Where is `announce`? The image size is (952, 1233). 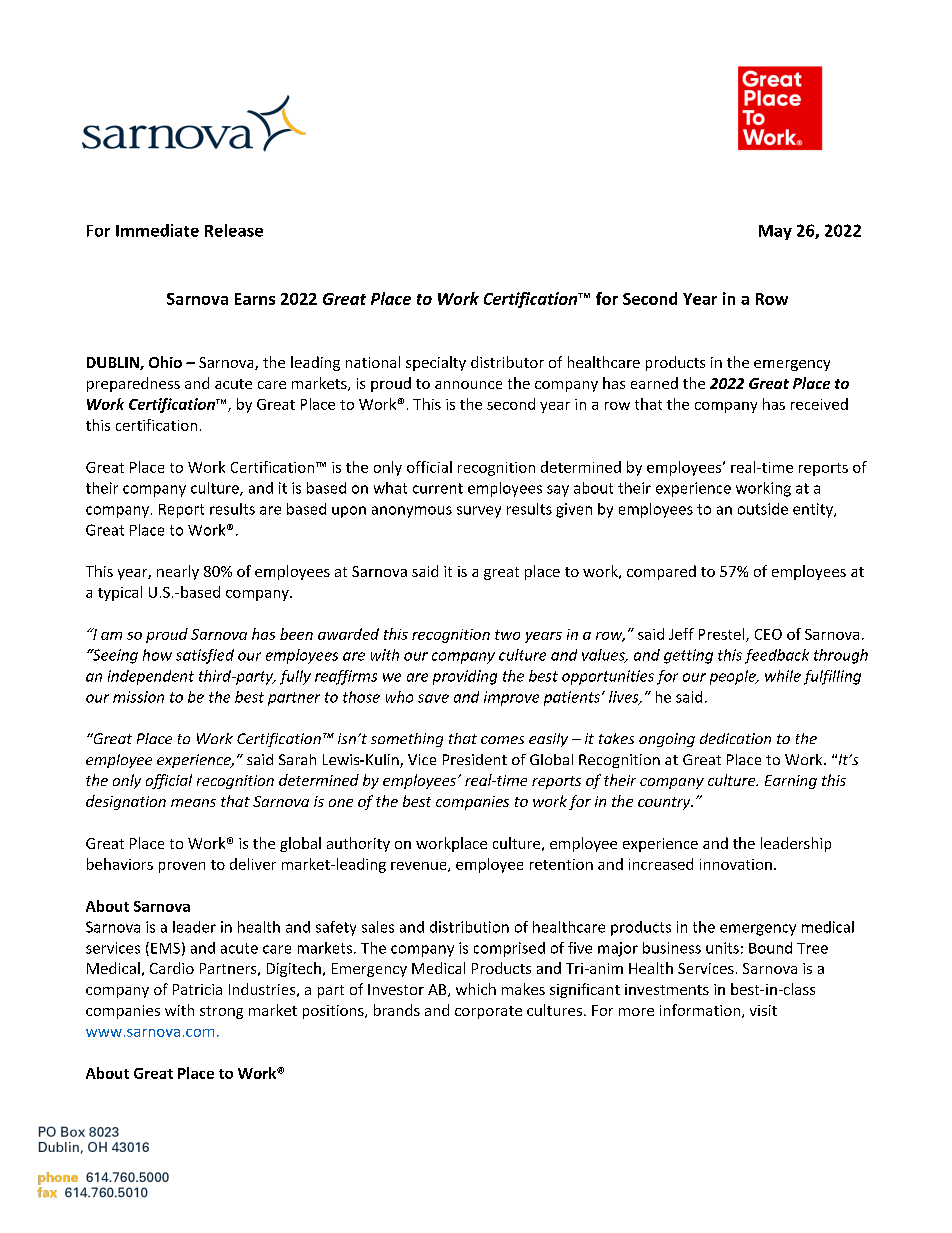 announce is located at coordinates (468, 385).
